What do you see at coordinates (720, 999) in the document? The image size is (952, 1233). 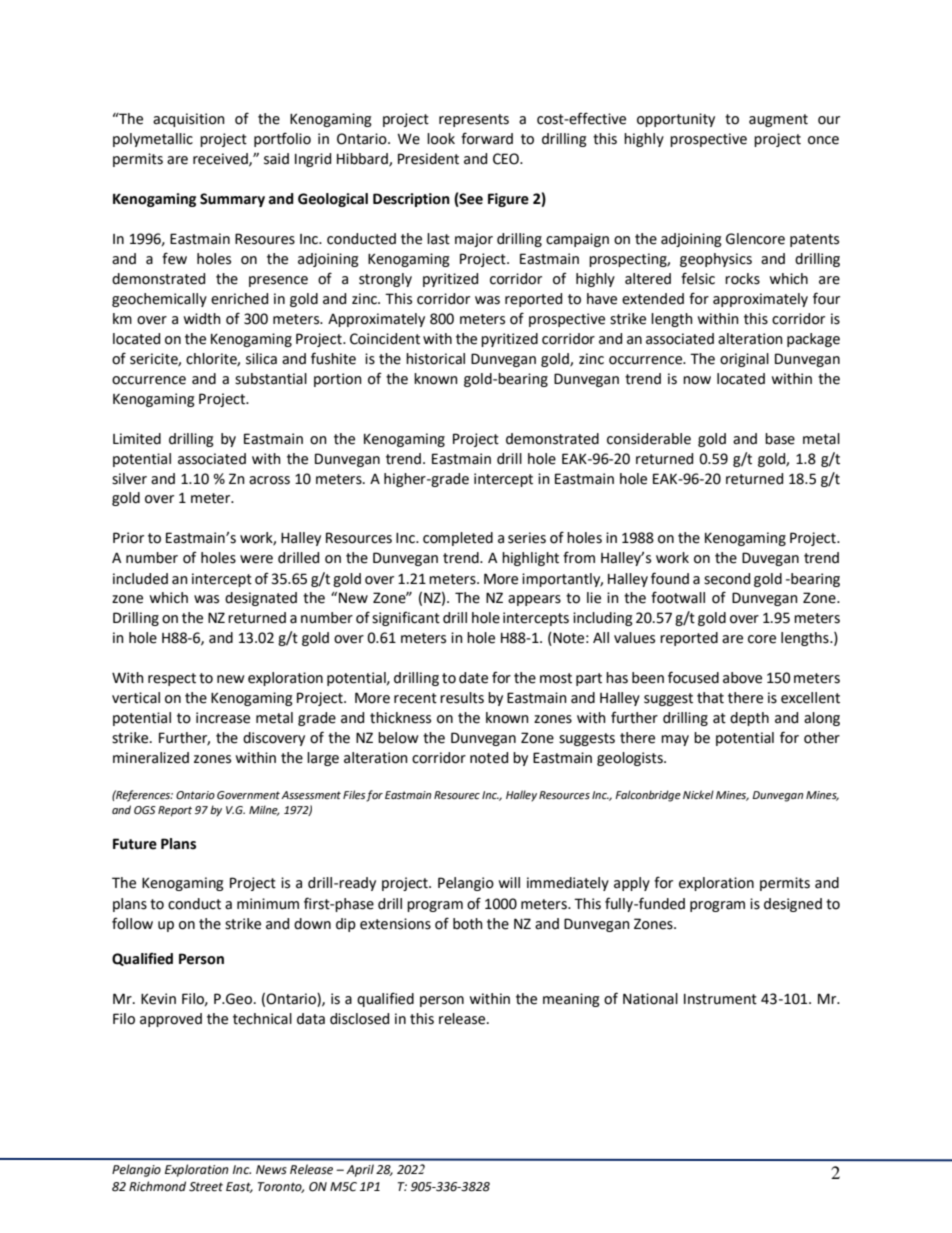 I see `Instrument` at bounding box center [720, 999].
